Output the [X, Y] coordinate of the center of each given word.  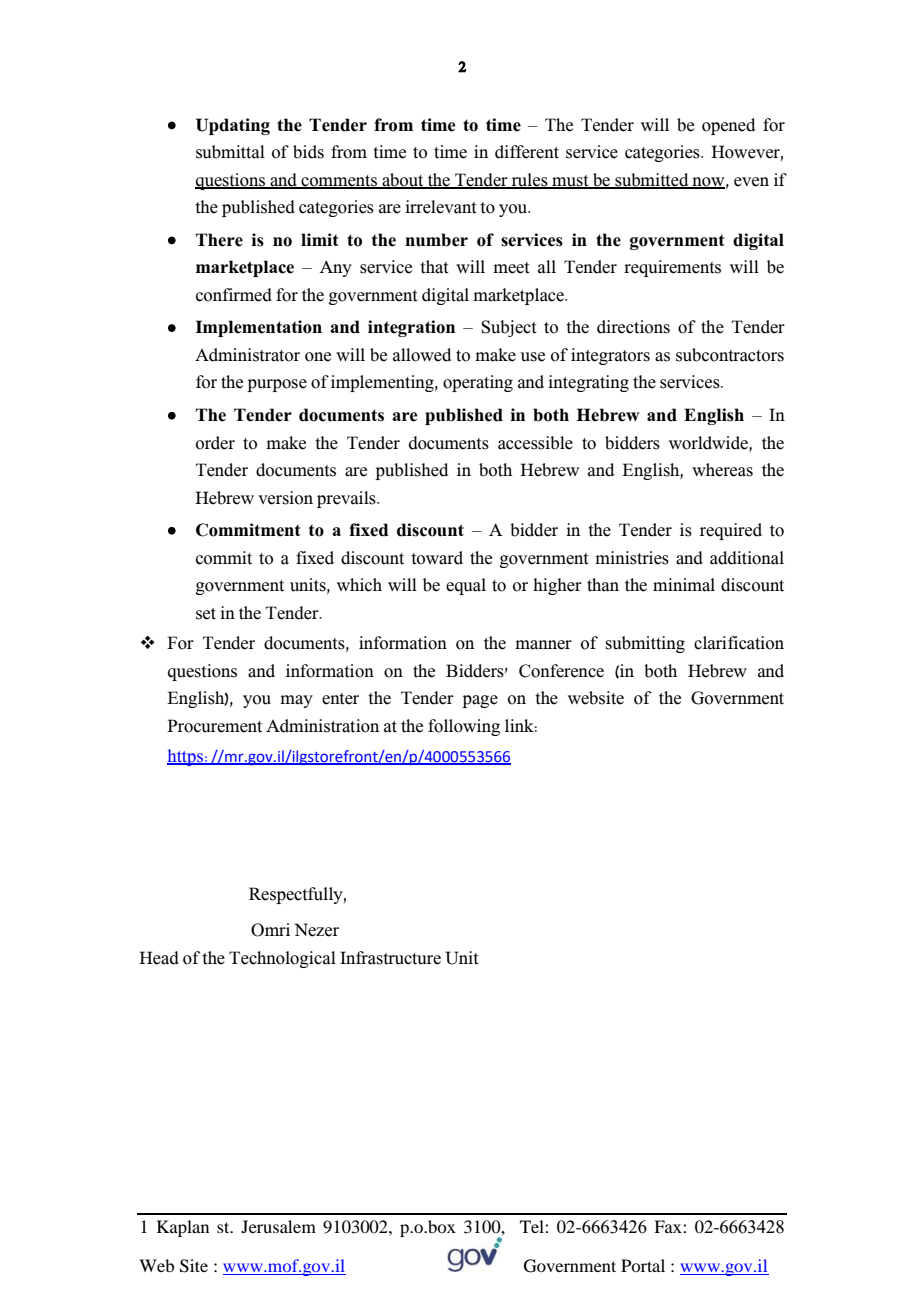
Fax [669, 1226]
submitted [652, 180]
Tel [533, 1226]
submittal [230, 152]
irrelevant [440, 207]
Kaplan [183, 1228]
